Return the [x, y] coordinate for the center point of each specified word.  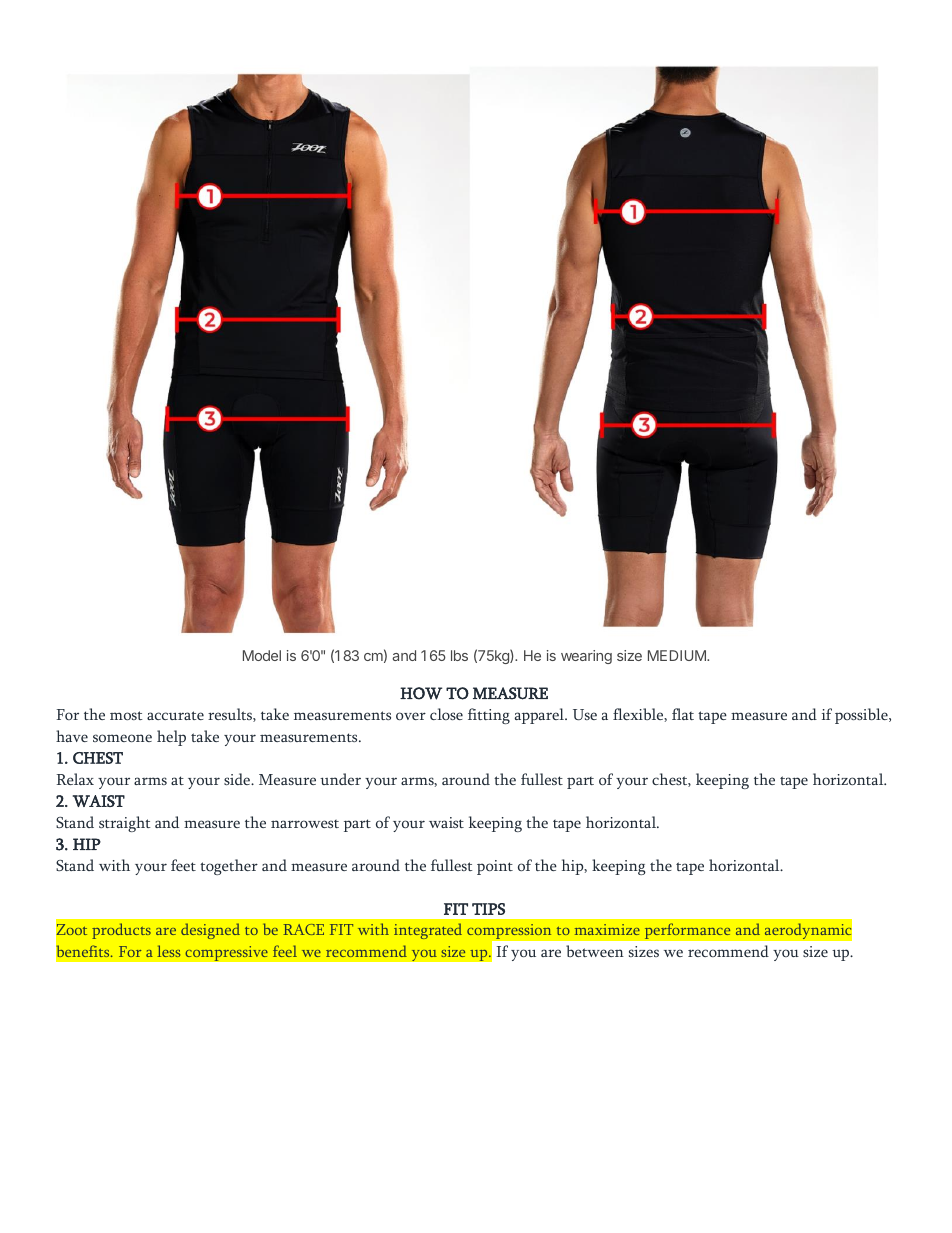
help [171, 738]
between [595, 951]
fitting [489, 716]
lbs [459, 655]
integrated [428, 931]
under [340, 779]
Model [262, 655]
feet [183, 865]
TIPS [488, 909]
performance [687, 931]
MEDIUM [678, 655]
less [168, 951]
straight [125, 824]
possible [862, 716]
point [495, 867]
